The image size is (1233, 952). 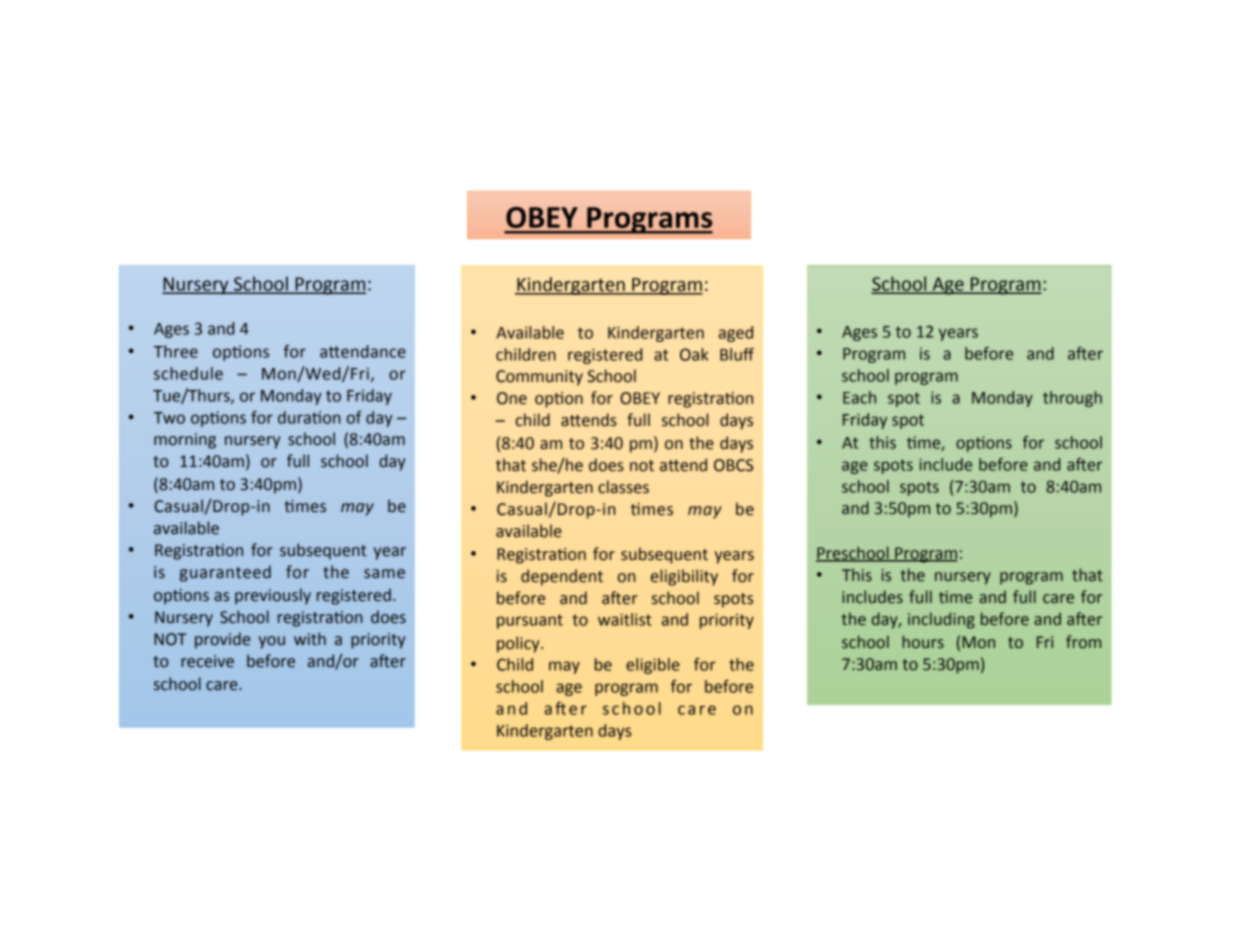 I want to click on Three, so click(x=176, y=351).
